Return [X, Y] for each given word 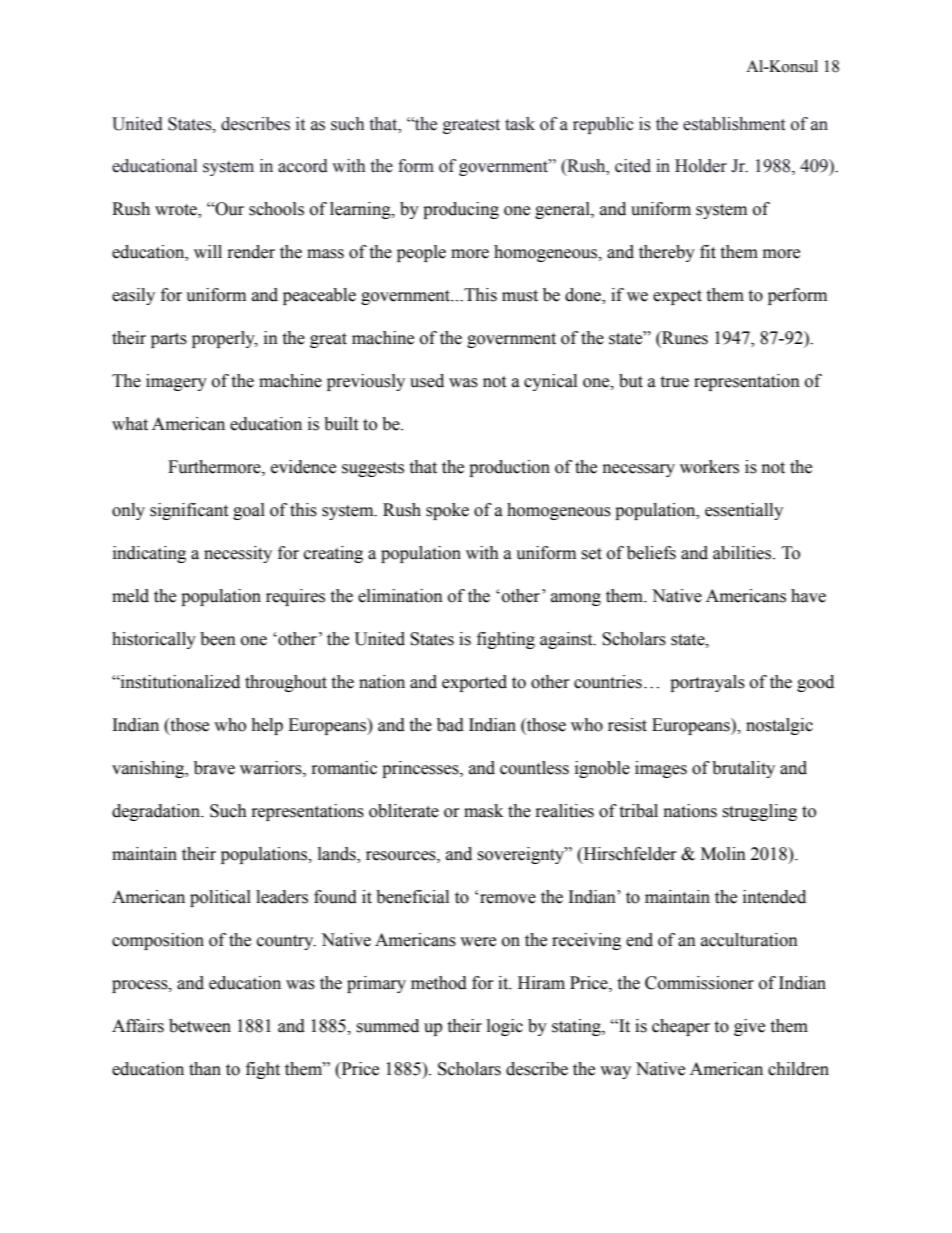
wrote [177, 211]
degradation [157, 812]
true [674, 382]
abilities [743, 553]
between [200, 1026]
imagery [176, 382]
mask [483, 811]
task [520, 124]
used [427, 381]
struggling [759, 812]
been [218, 639]
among [576, 599]
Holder [701, 166]
